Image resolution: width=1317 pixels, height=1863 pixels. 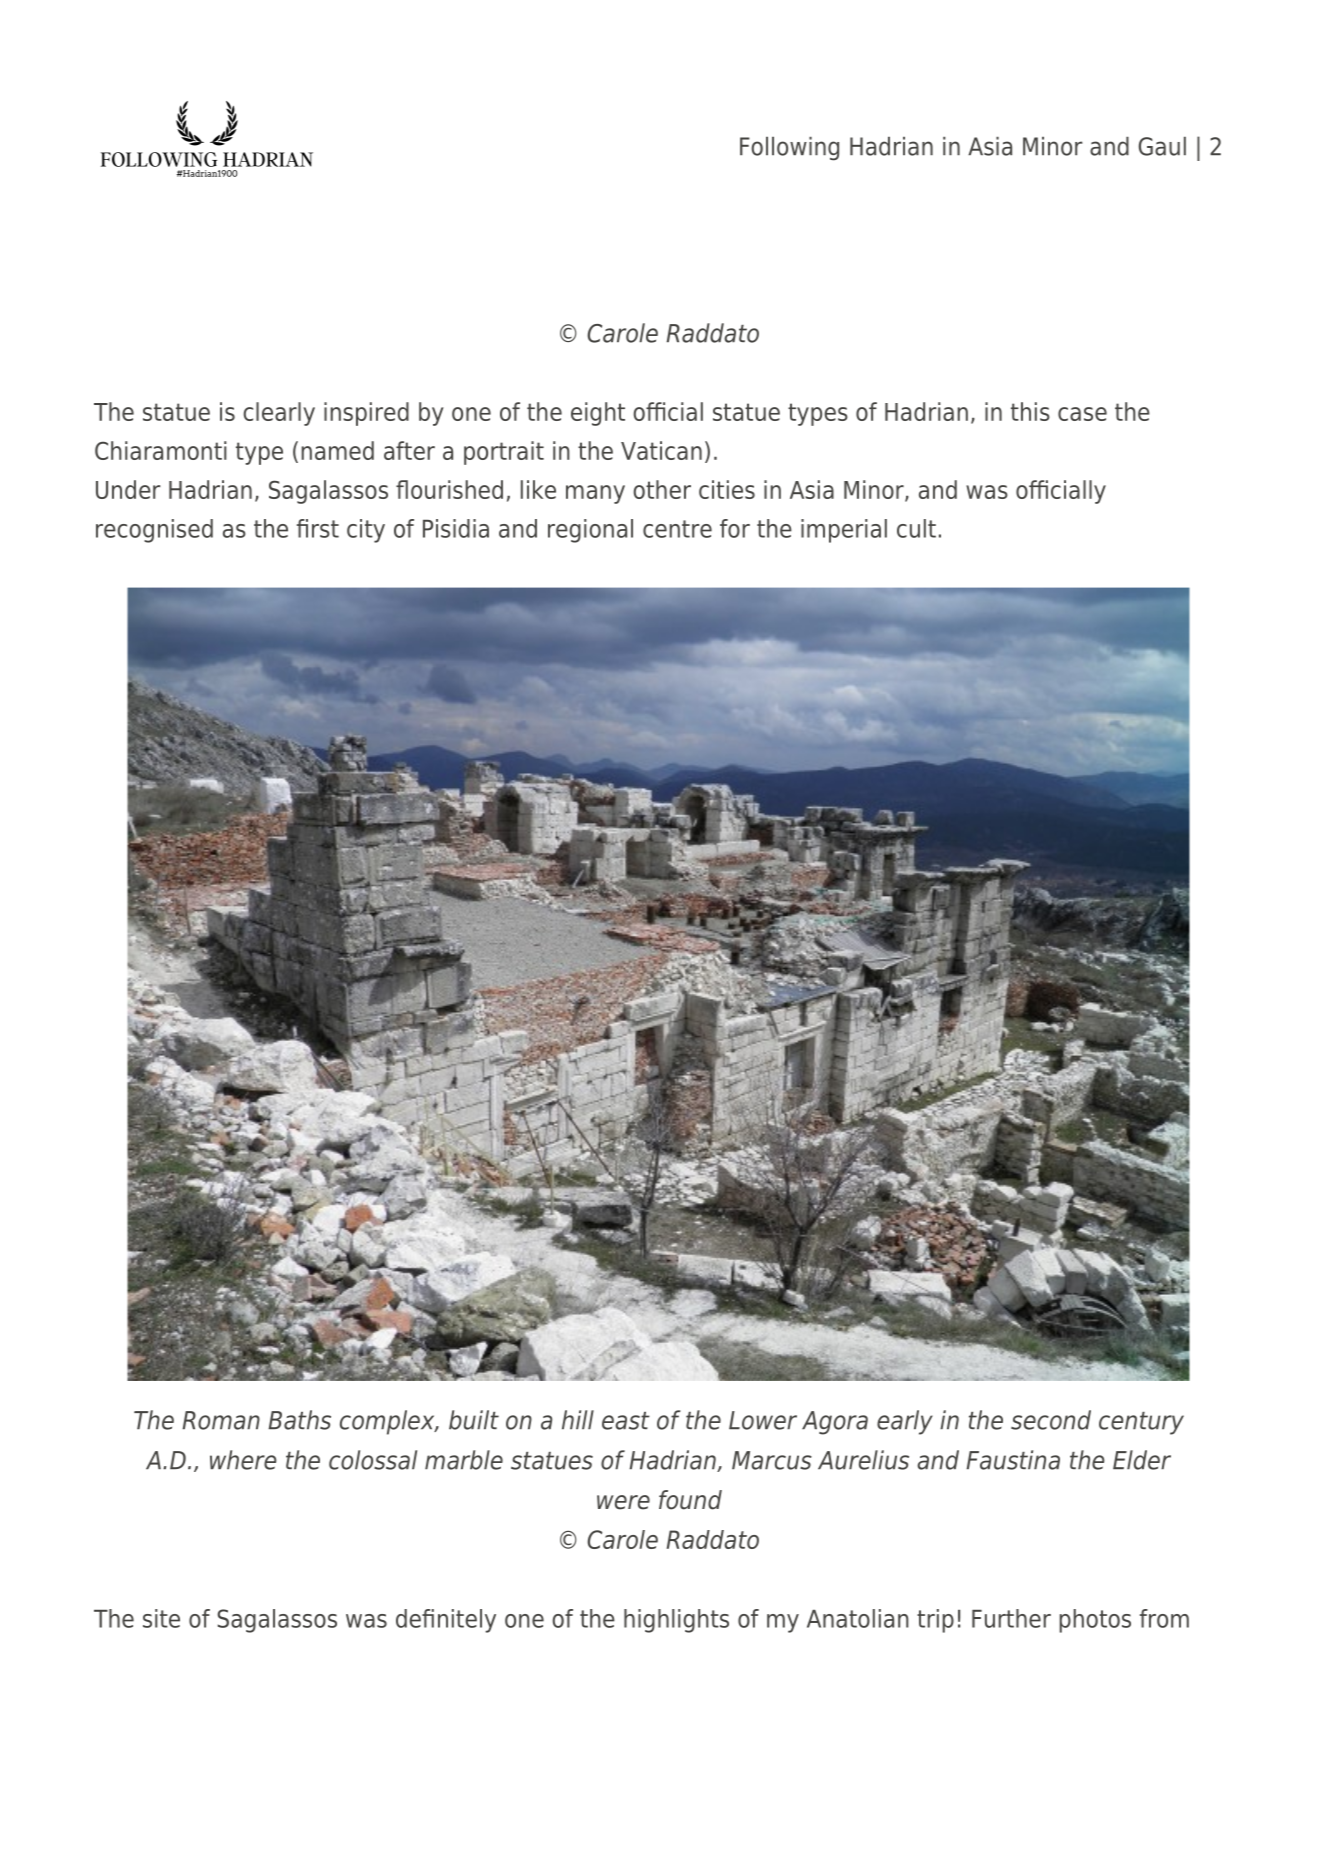 I want to click on imperial, so click(x=844, y=531).
